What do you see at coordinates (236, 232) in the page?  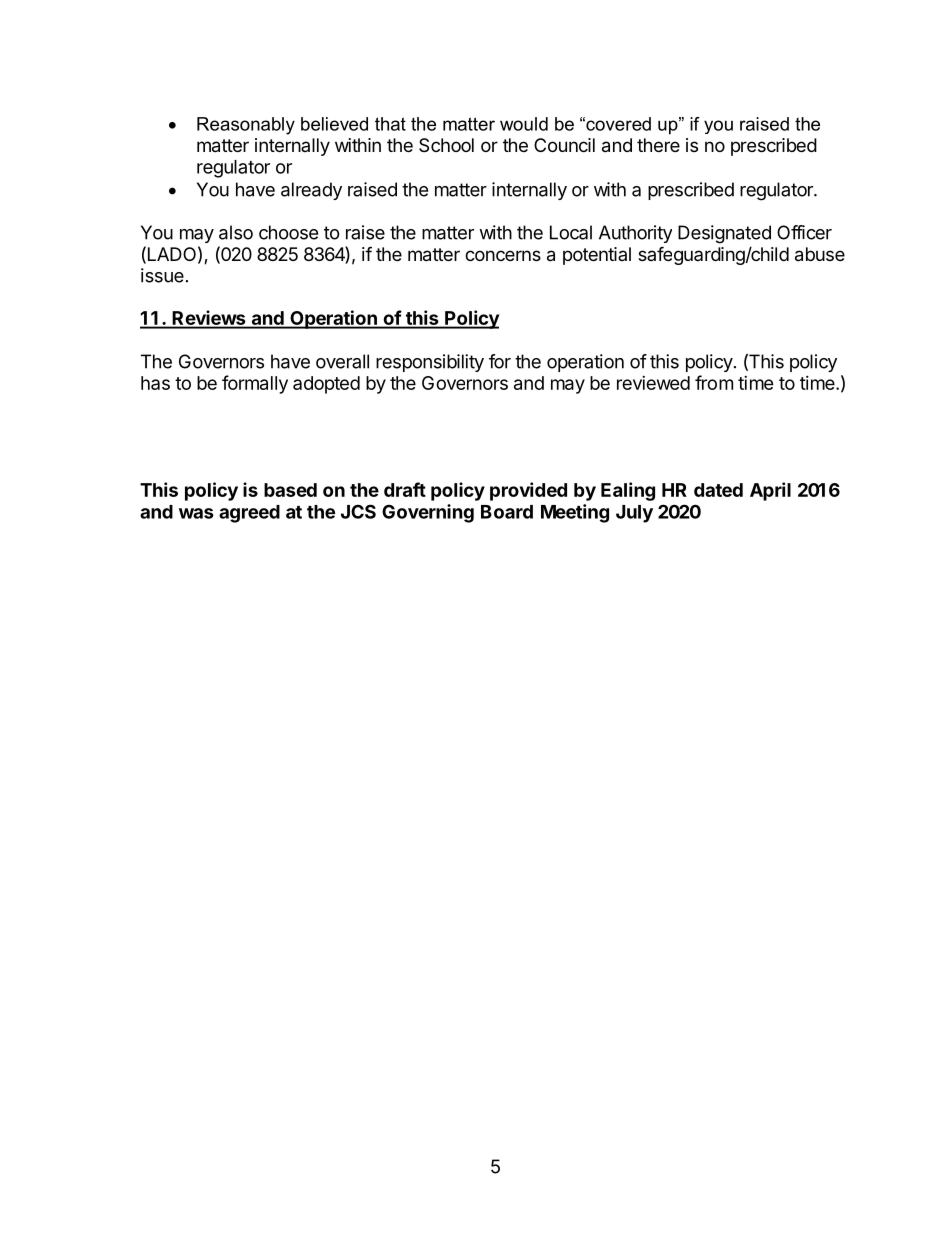 I see `also` at bounding box center [236, 232].
